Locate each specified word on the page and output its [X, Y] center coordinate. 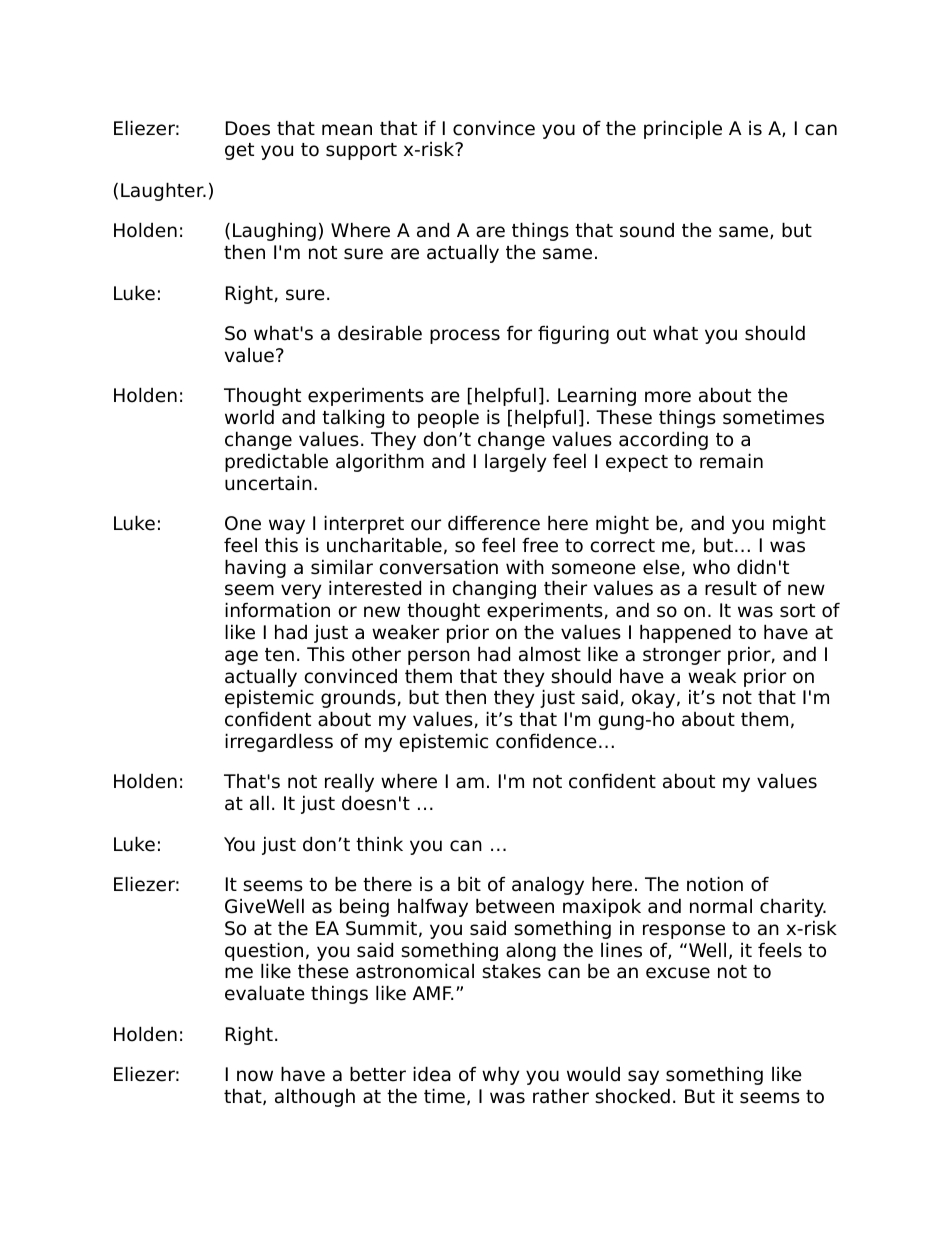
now [255, 1076]
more [668, 397]
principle [683, 129]
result [731, 588]
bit [469, 884]
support [361, 151]
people [448, 418]
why [501, 1075]
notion [715, 884]
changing [494, 589]
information [277, 610]
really [349, 783]
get [239, 151]
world [249, 417]
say [643, 1077]
